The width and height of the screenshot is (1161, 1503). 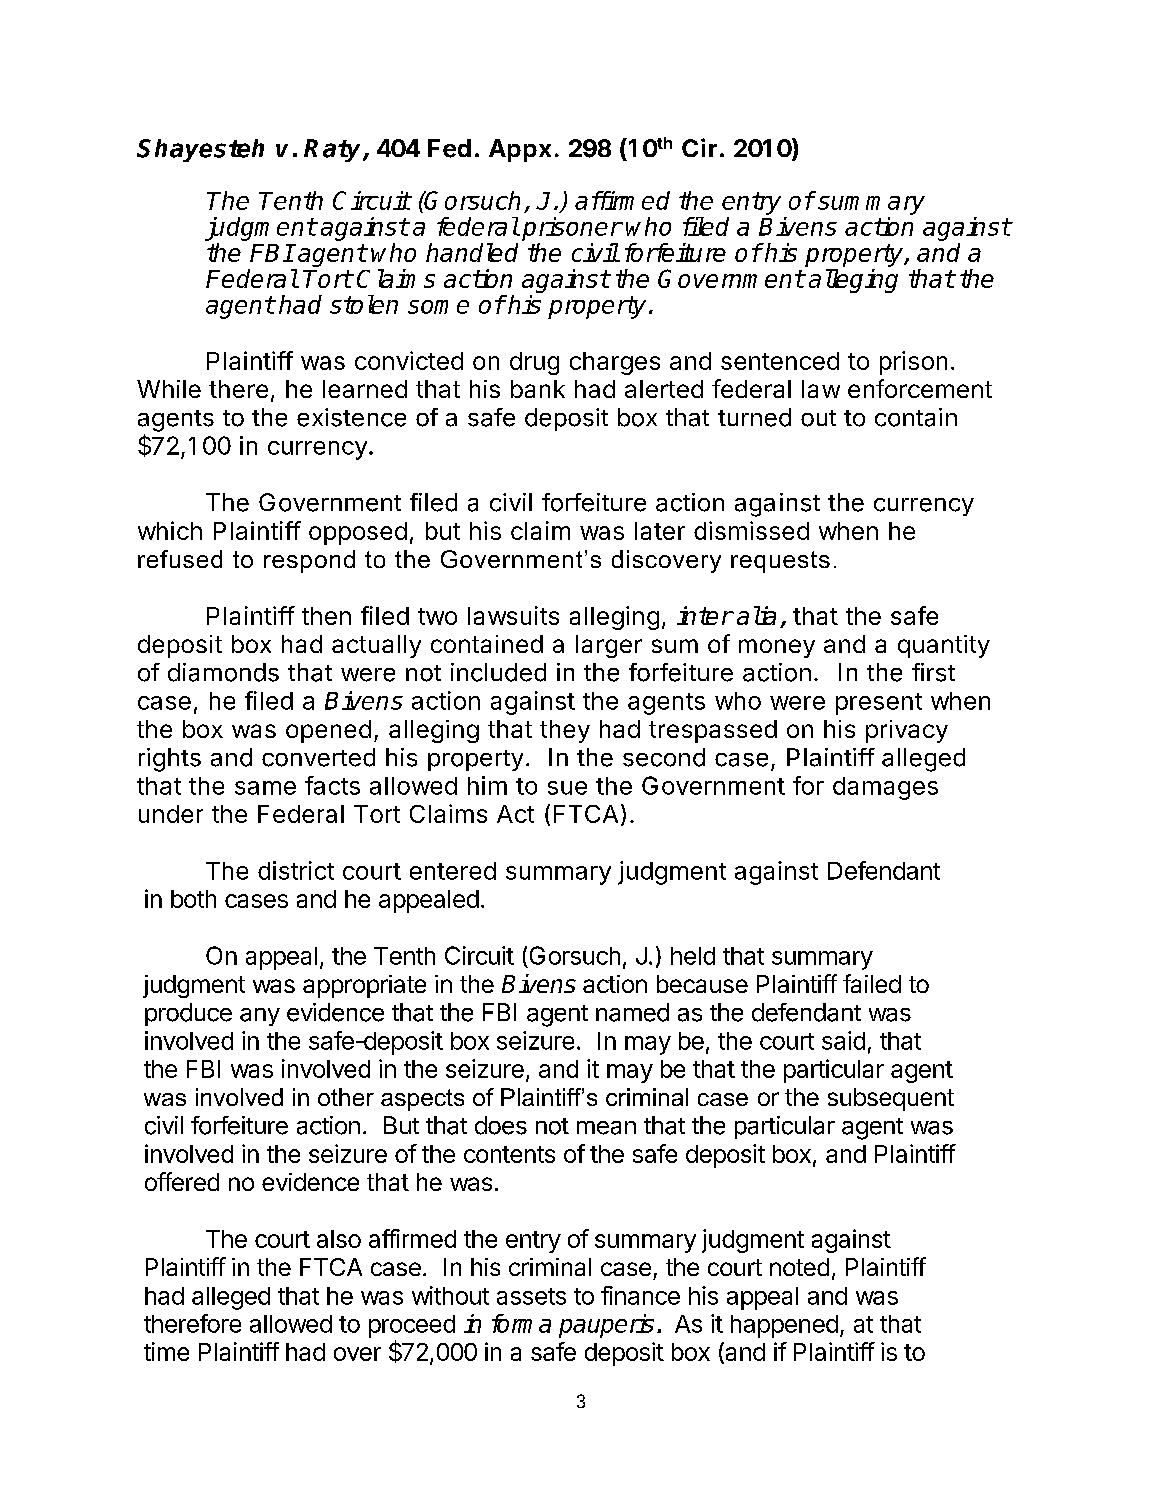 What do you see at coordinates (265, 788) in the screenshot?
I see `same` at bounding box center [265, 788].
